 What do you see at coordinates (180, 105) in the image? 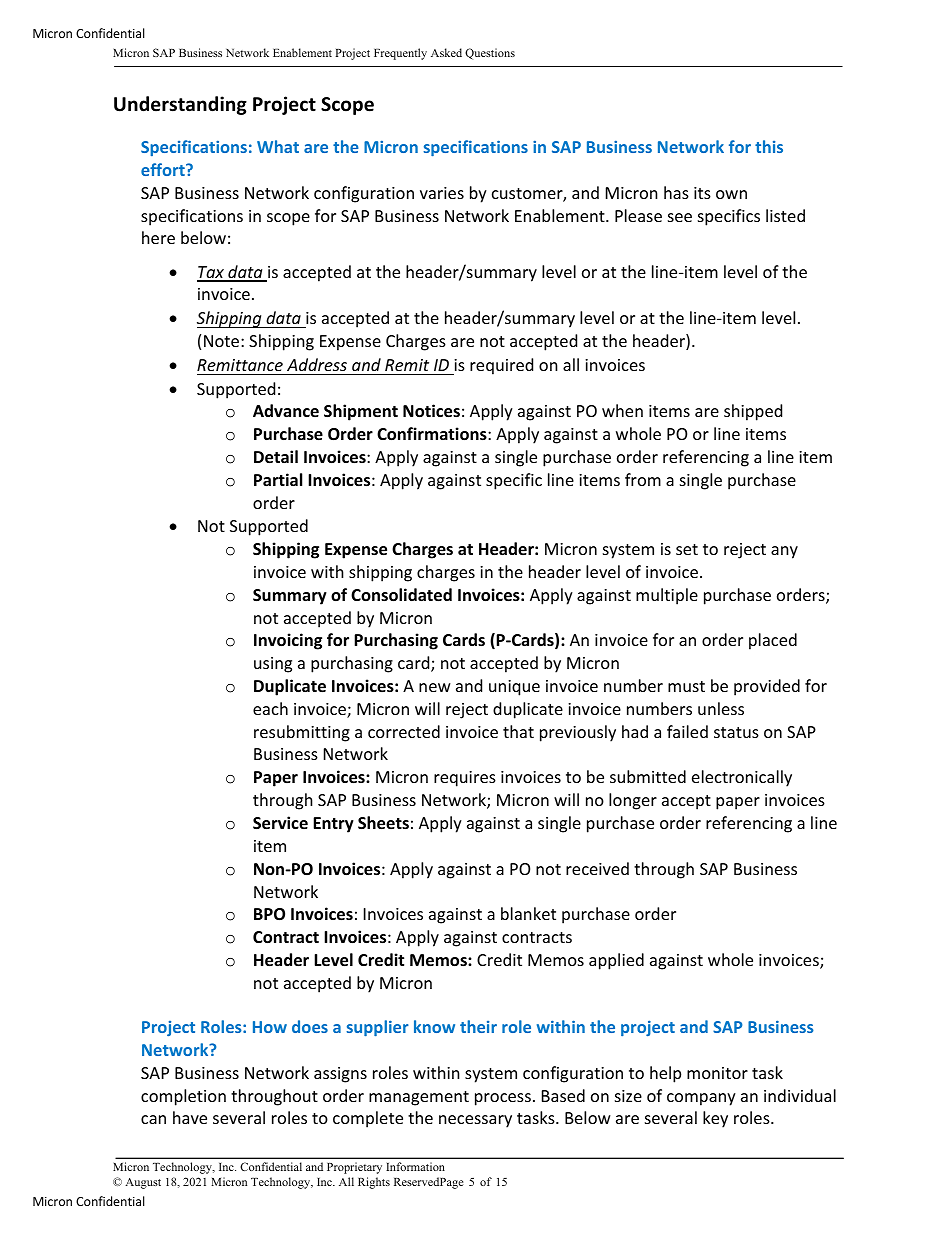
I see `Understanding` at bounding box center [180, 105].
